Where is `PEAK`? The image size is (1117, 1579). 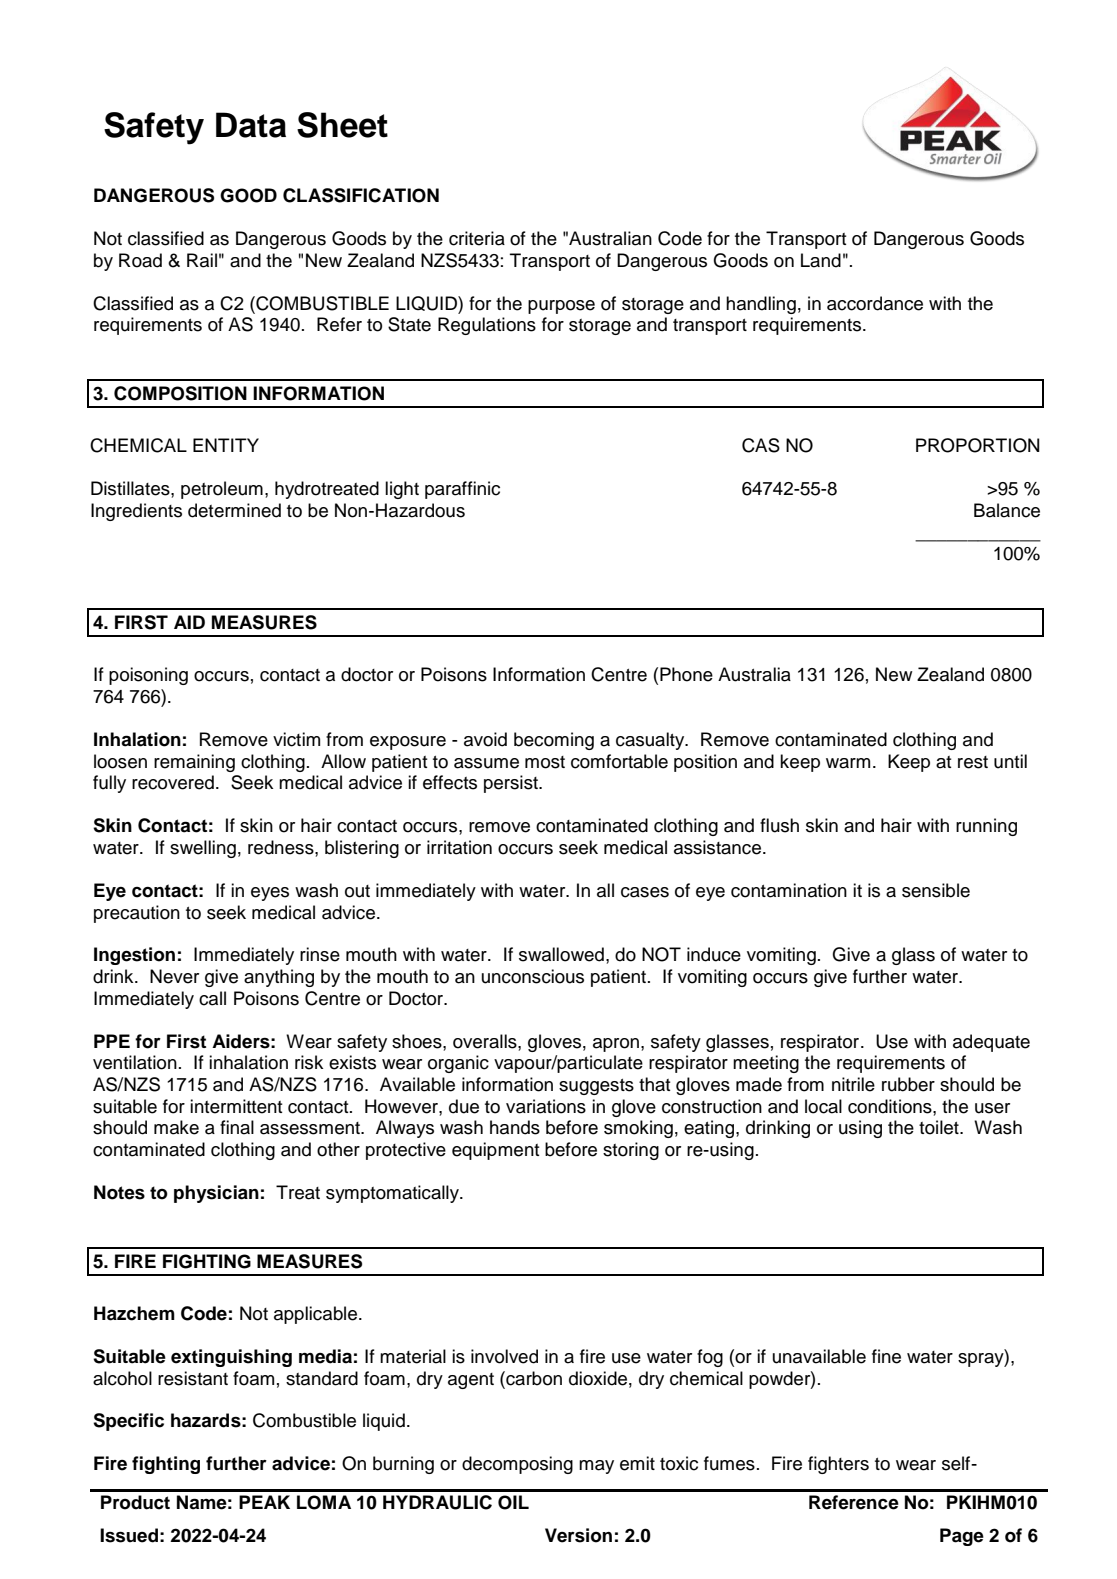
PEAK is located at coordinates (264, 1502).
